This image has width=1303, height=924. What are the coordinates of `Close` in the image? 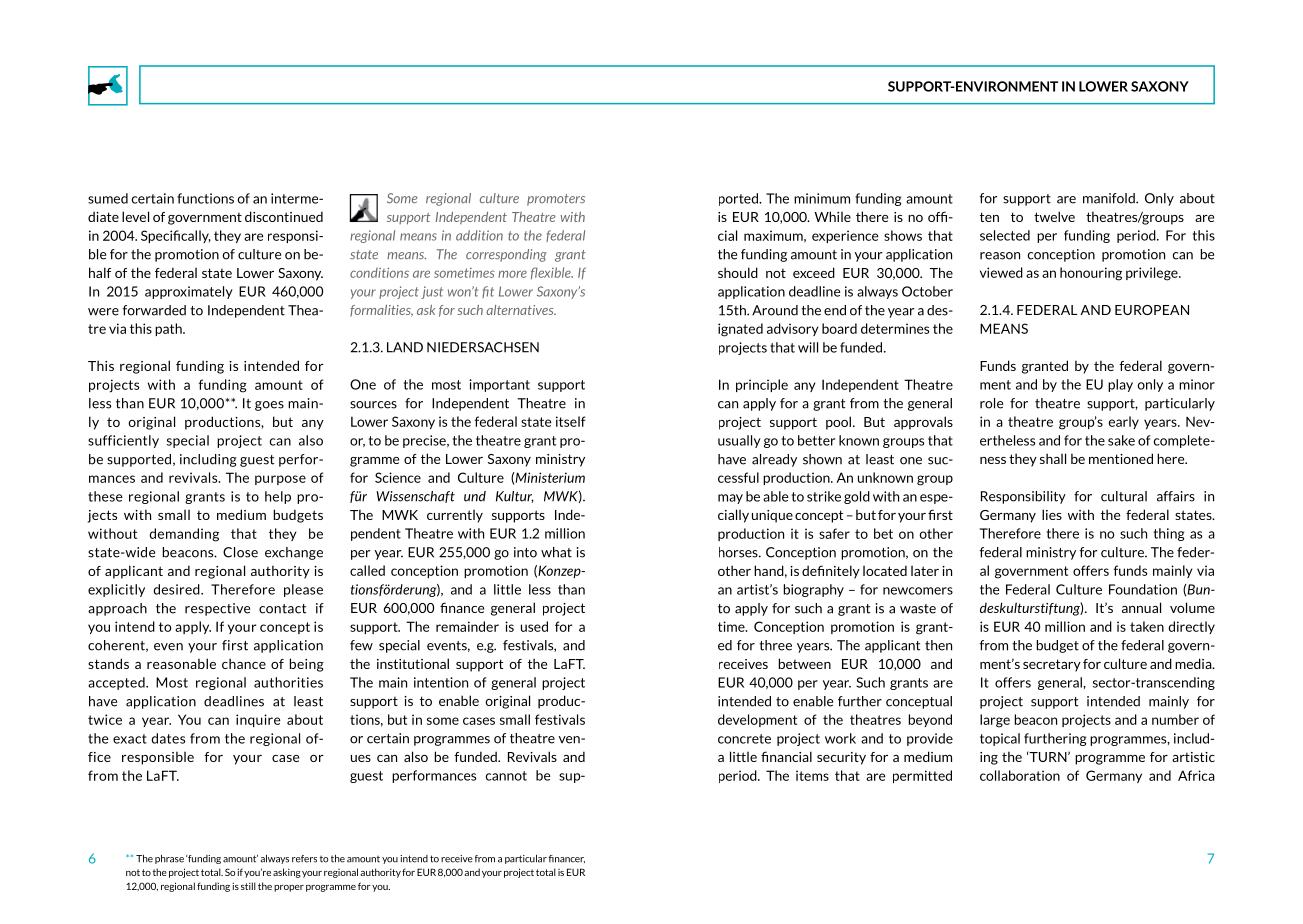 It's located at (240, 552).
